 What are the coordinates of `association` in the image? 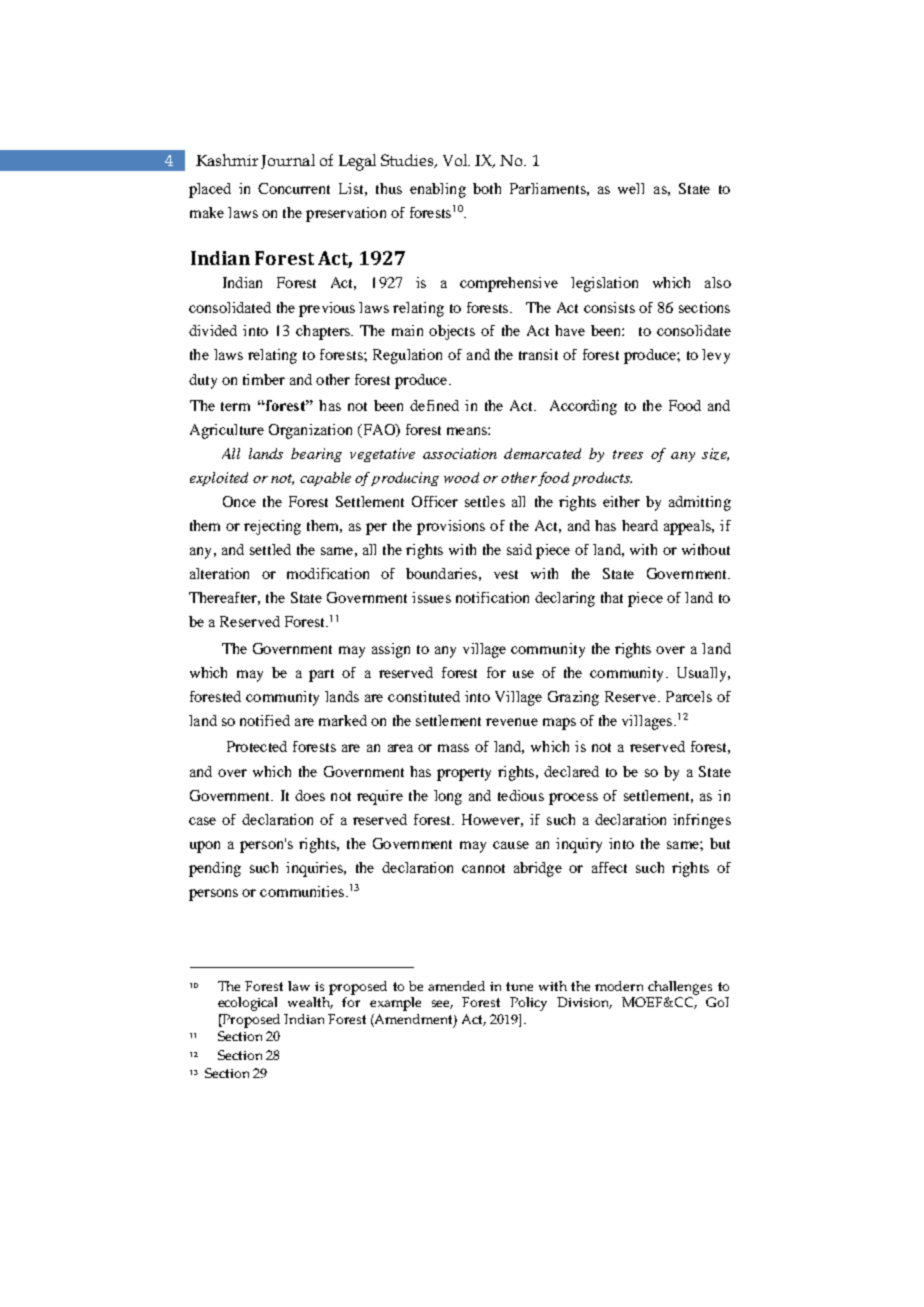 It's located at (460, 453).
